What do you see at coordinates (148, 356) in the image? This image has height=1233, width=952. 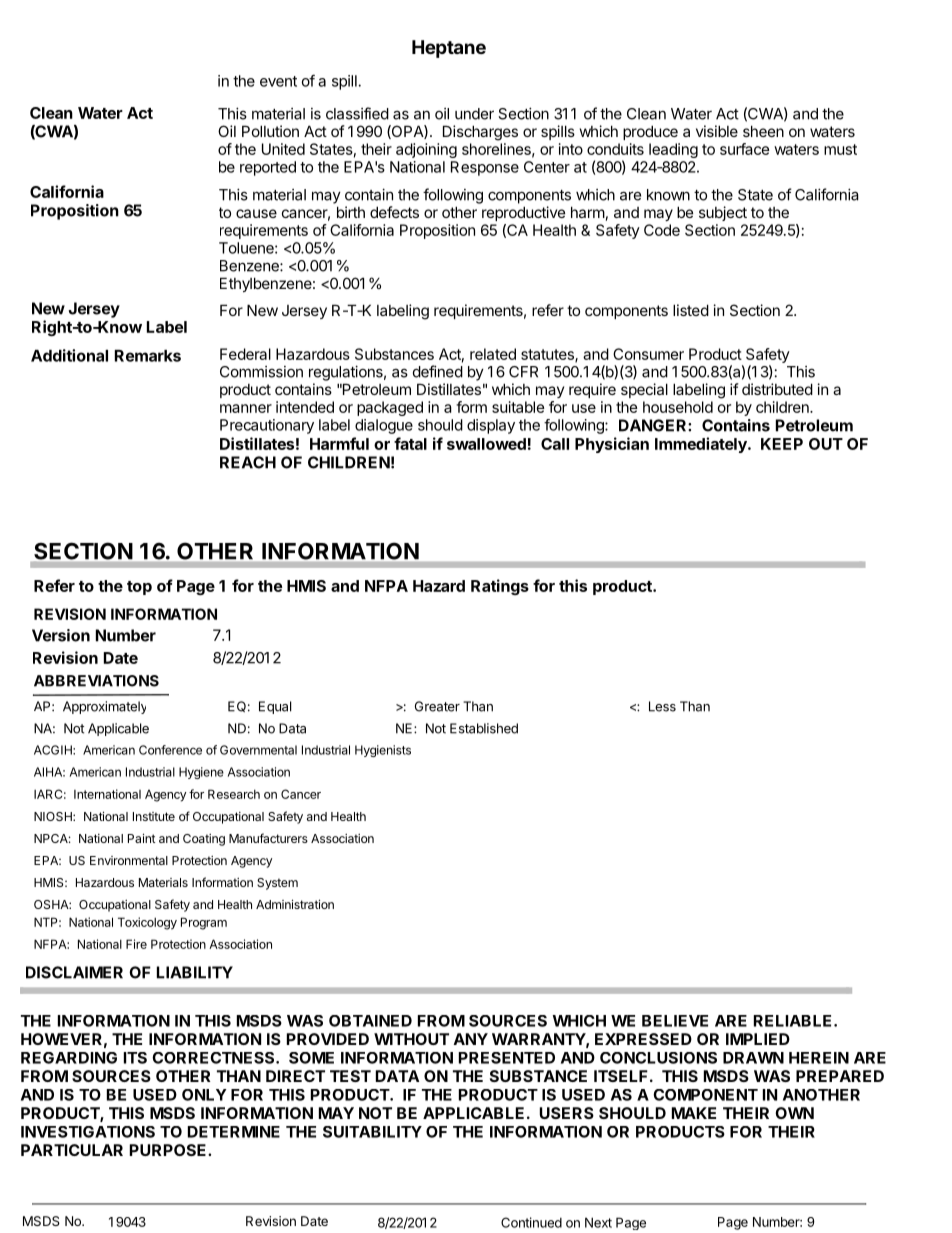 I see `Remarks` at bounding box center [148, 356].
